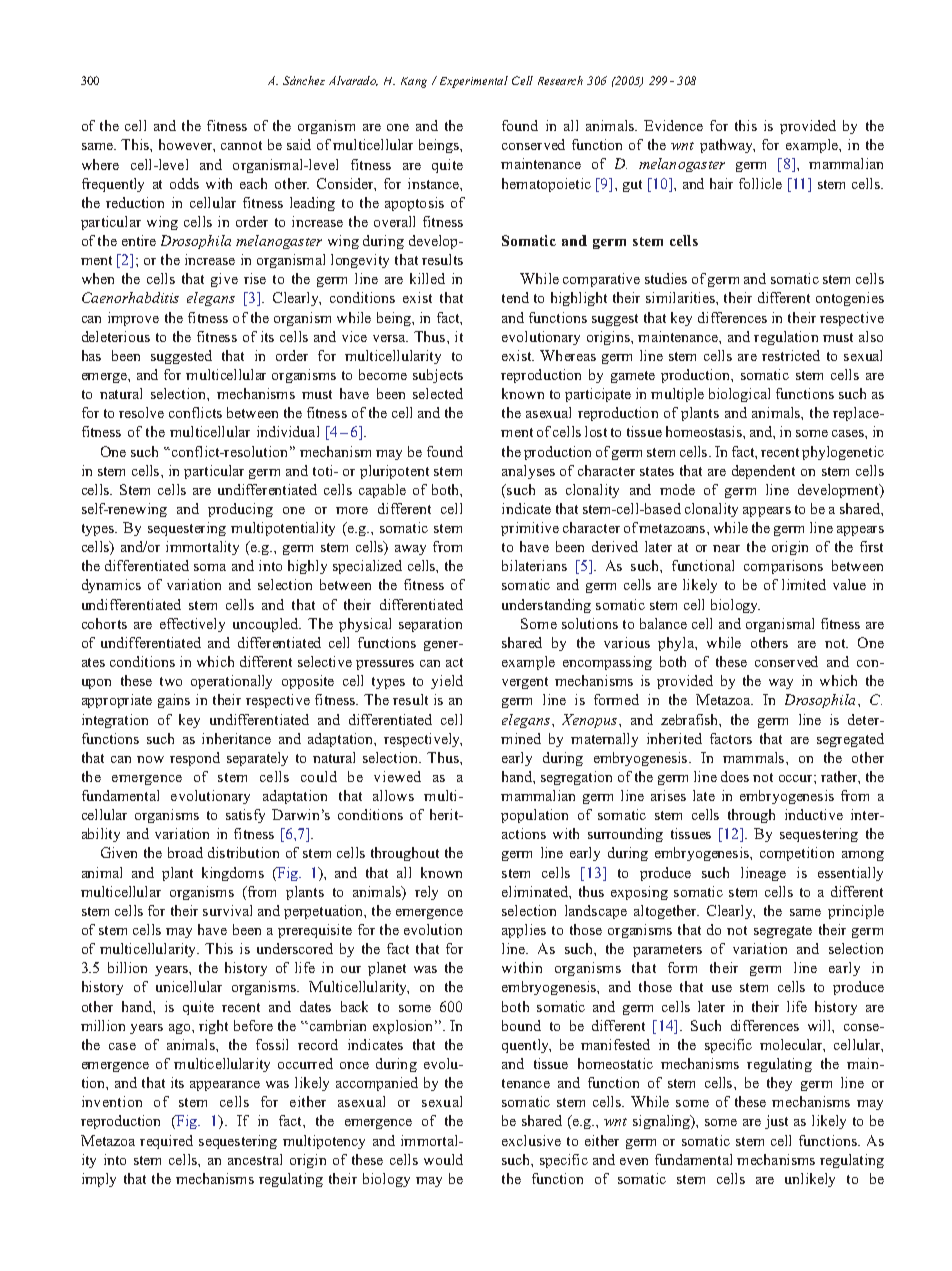  Describe the element at coordinates (528, 472) in the screenshot. I see `analyses` at that location.
